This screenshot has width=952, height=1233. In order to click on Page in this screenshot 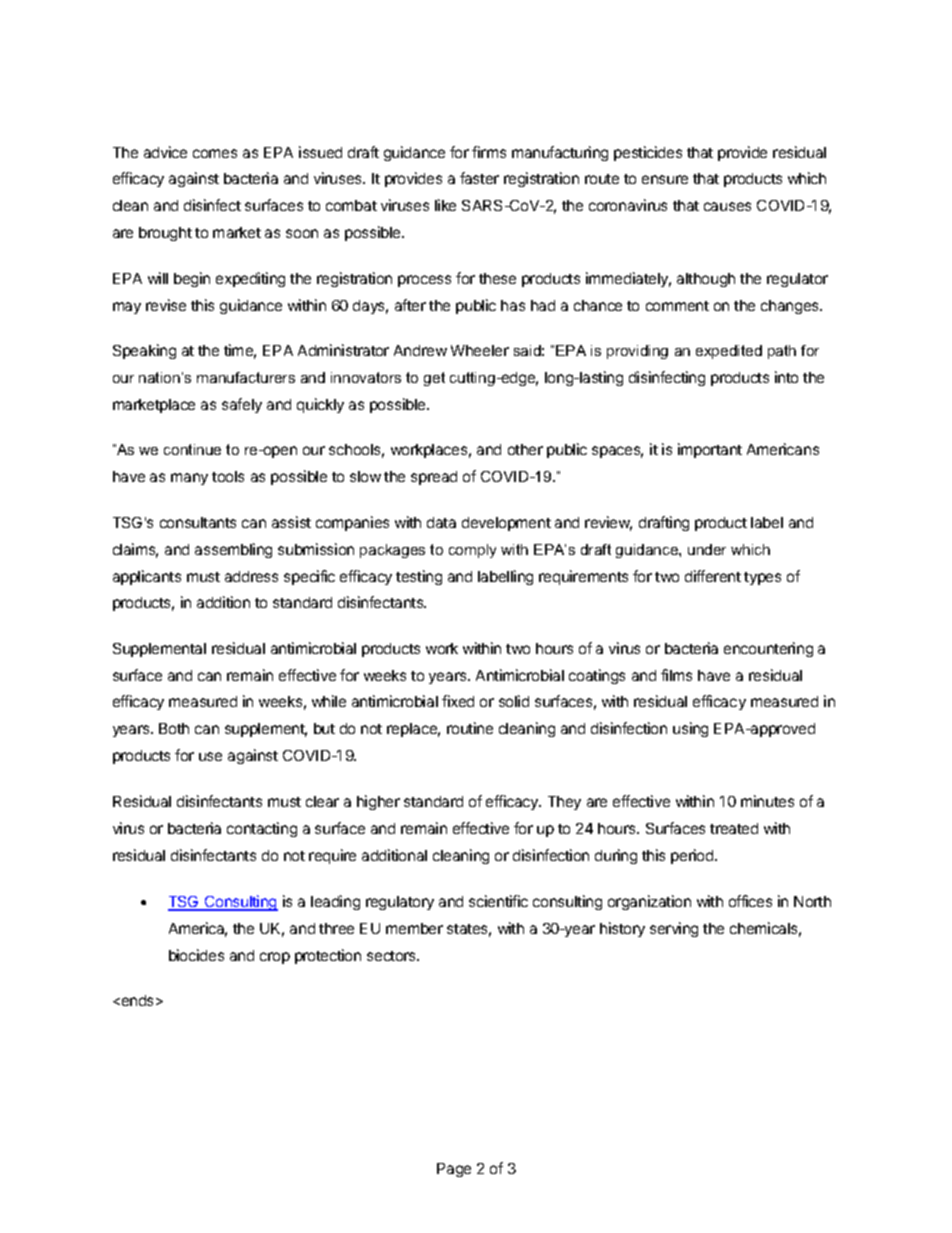, I will do `click(454, 1170)`.
